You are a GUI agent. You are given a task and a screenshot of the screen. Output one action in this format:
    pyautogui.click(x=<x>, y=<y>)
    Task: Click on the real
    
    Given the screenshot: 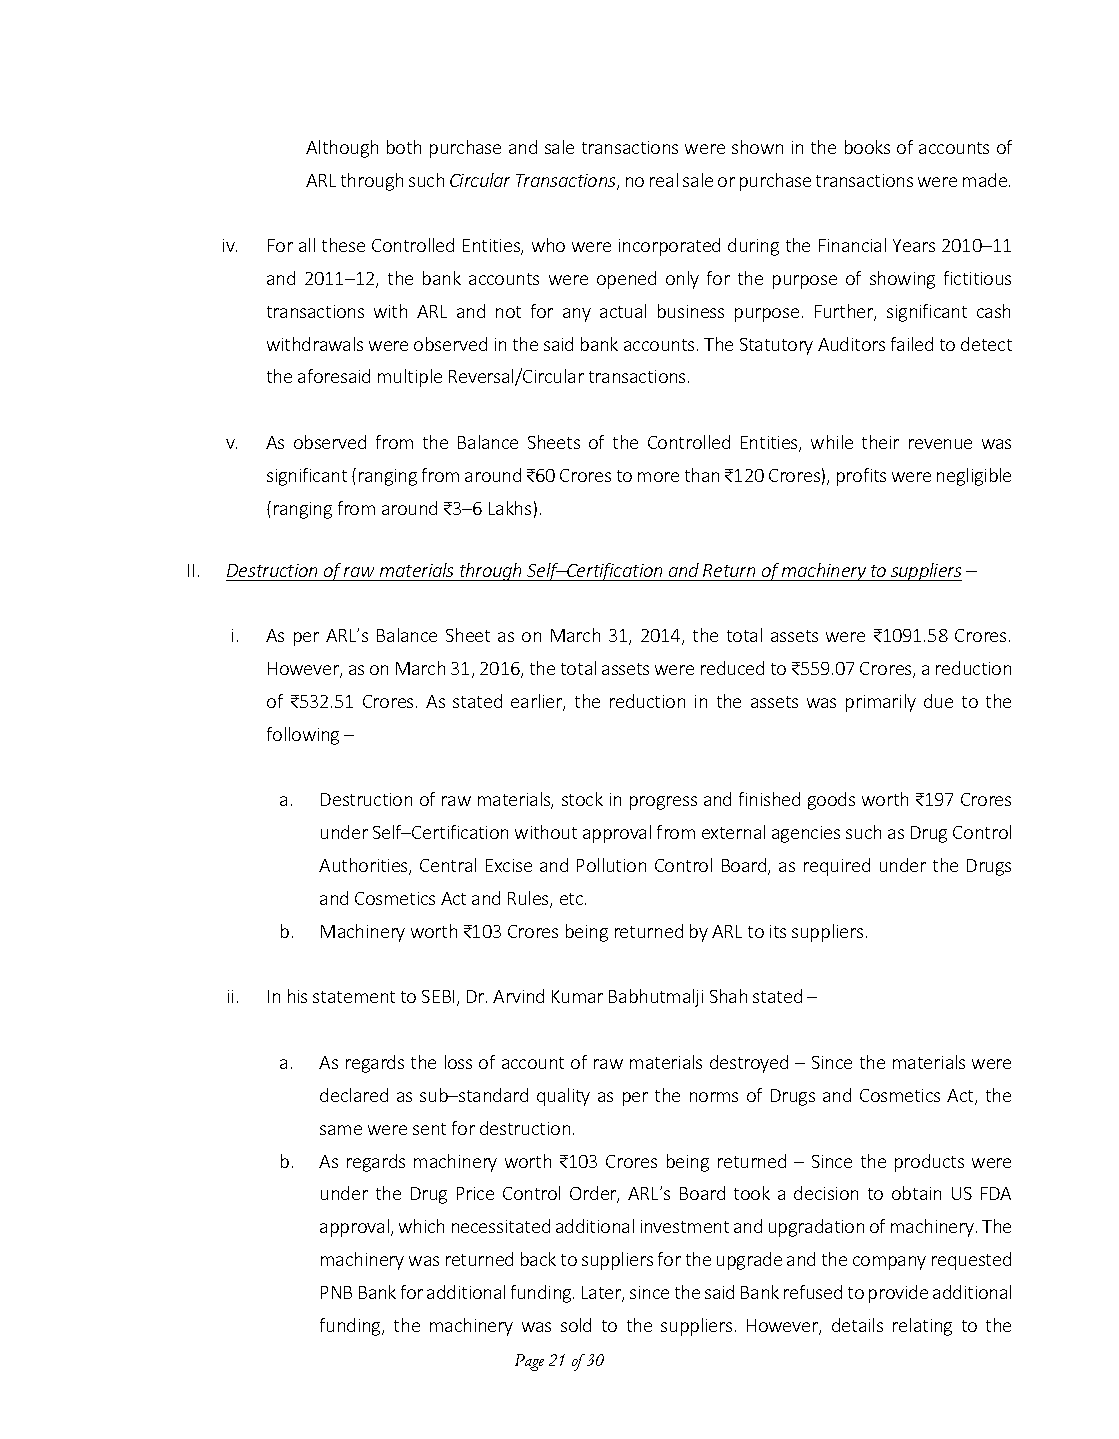 What is the action you would take?
    pyautogui.click(x=664, y=180)
